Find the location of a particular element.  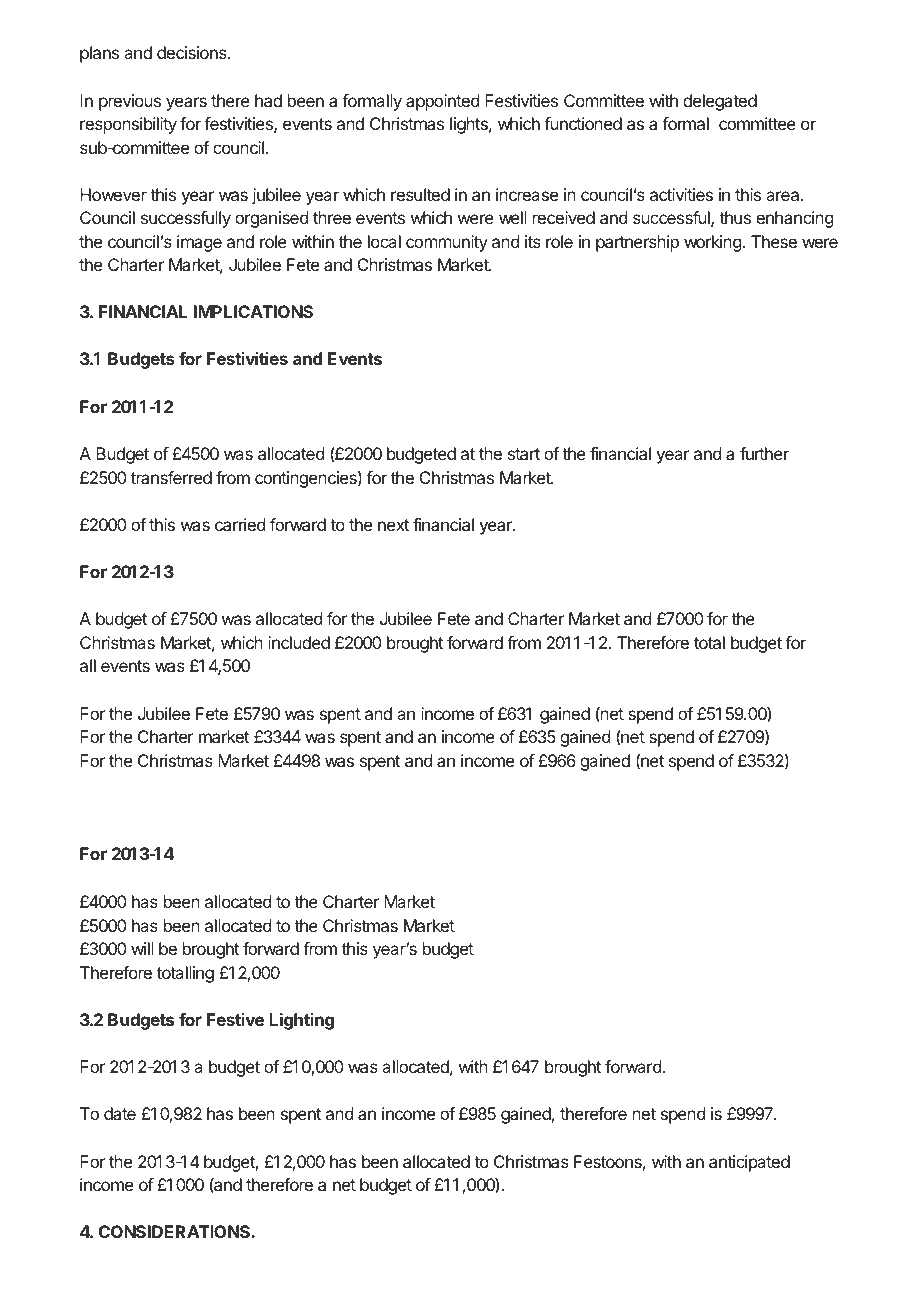

appointed is located at coordinates (442, 102).
